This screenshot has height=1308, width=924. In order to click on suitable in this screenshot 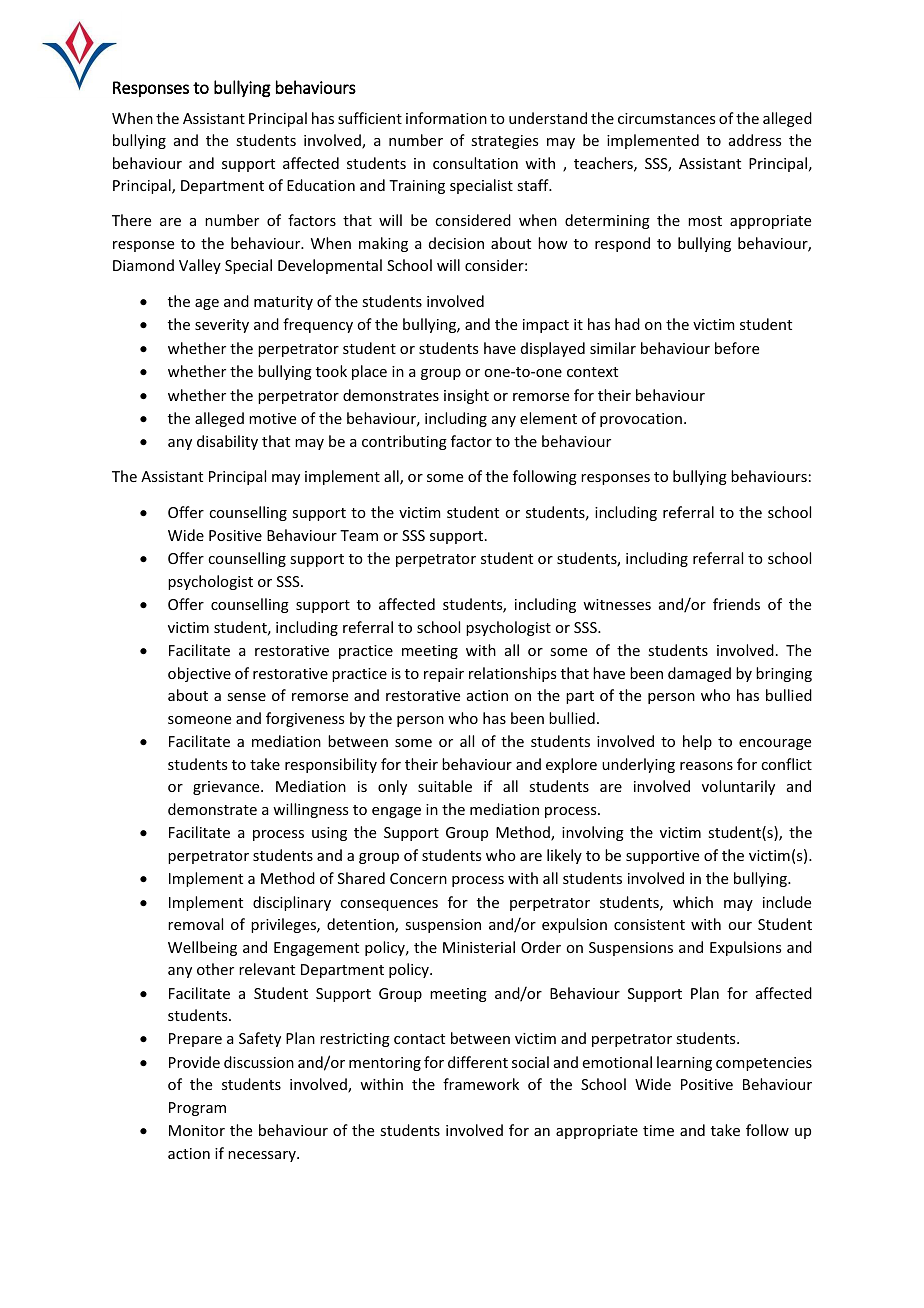, I will do `click(445, 786)`.
